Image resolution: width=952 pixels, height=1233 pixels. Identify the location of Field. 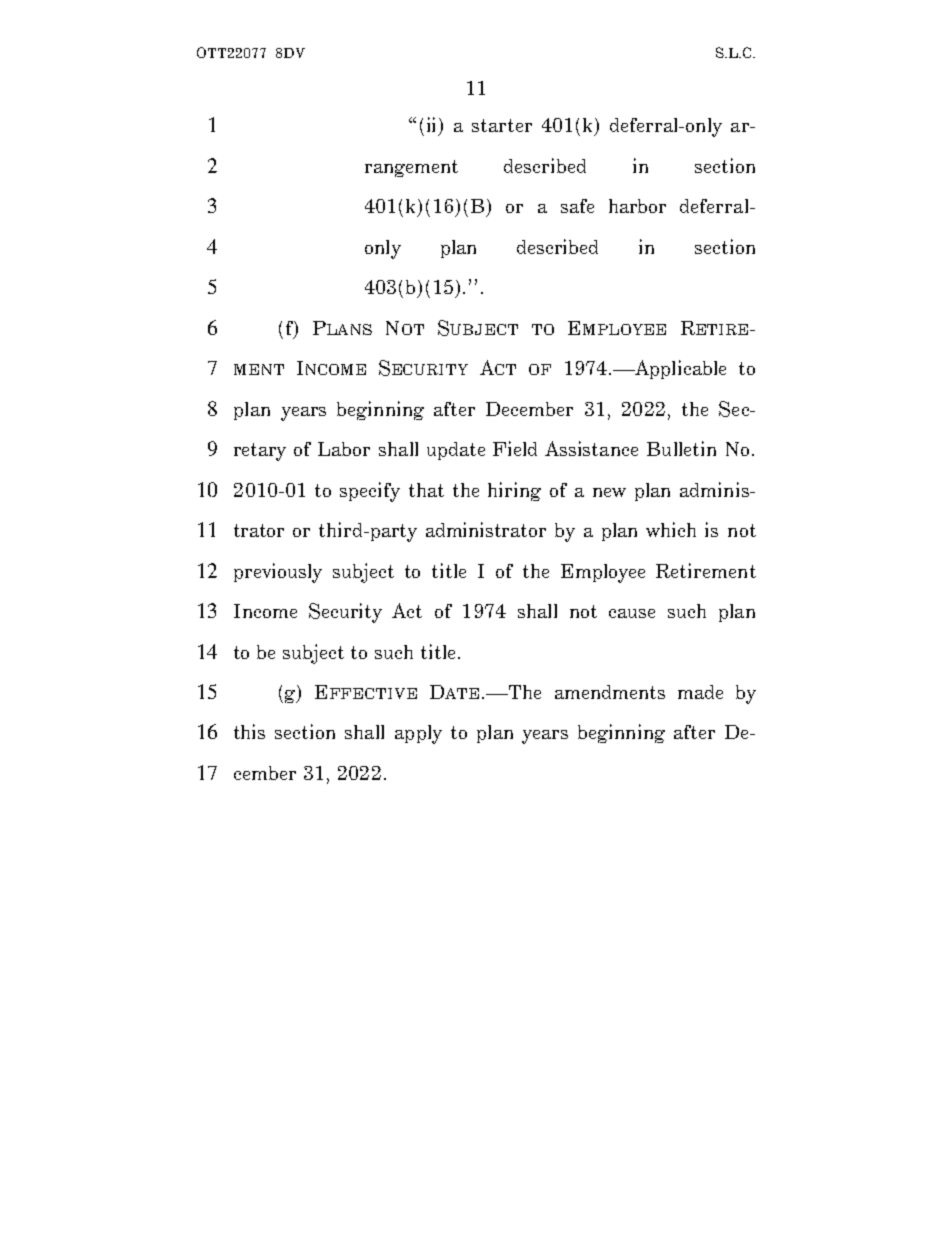
(515, 448).
